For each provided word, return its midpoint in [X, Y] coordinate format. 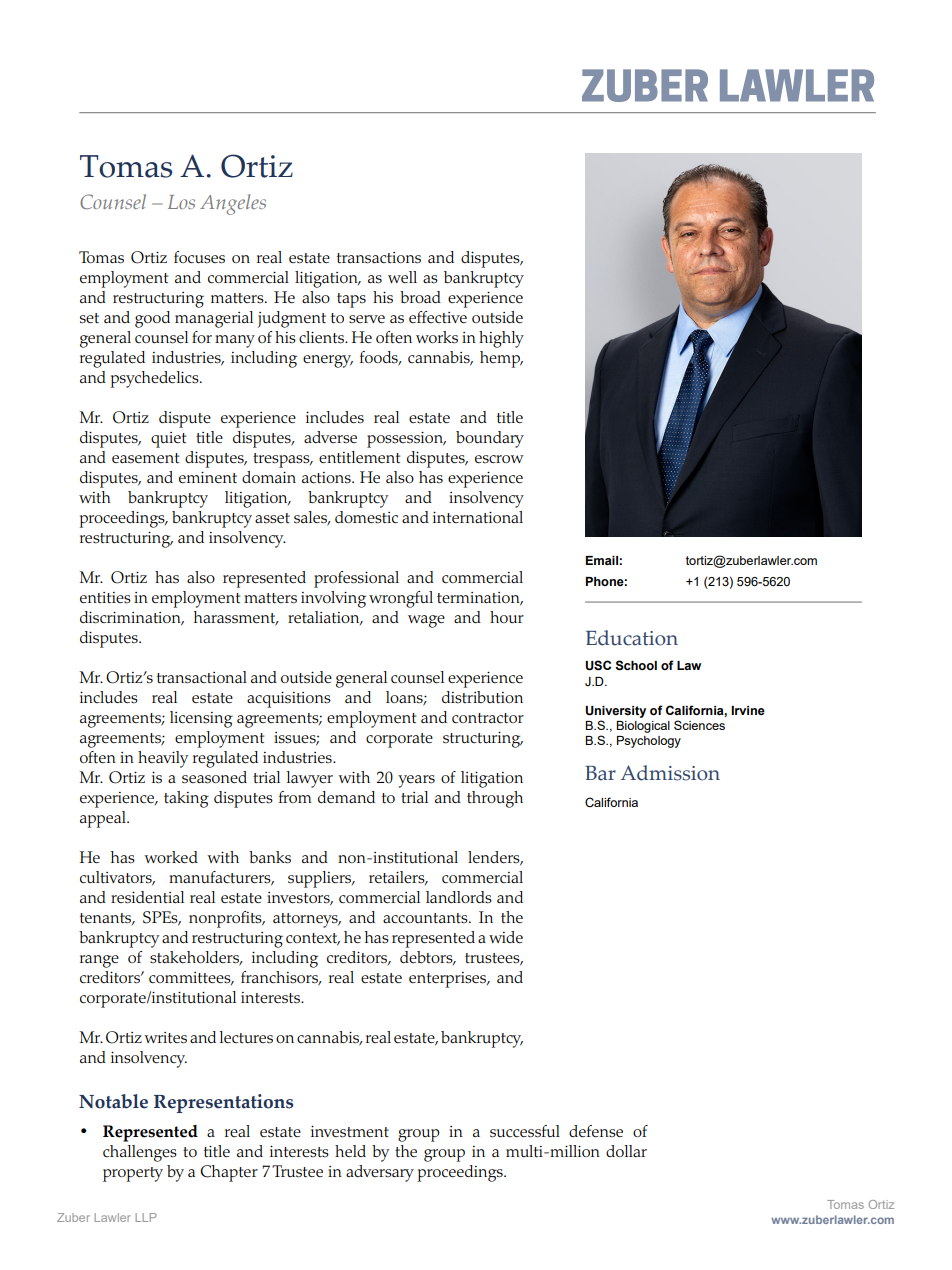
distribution [482, 697]
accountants [426, 918]
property [133, 1174]
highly [501, 339]
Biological [643, 727]
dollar [626, 1151]
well [402, 277]
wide [506, 937]
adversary [380, 1173]
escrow [499, 459]
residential [147, 897]
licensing [201, 719]
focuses [199, 257]
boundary [490, 439]
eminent [208, 477]
